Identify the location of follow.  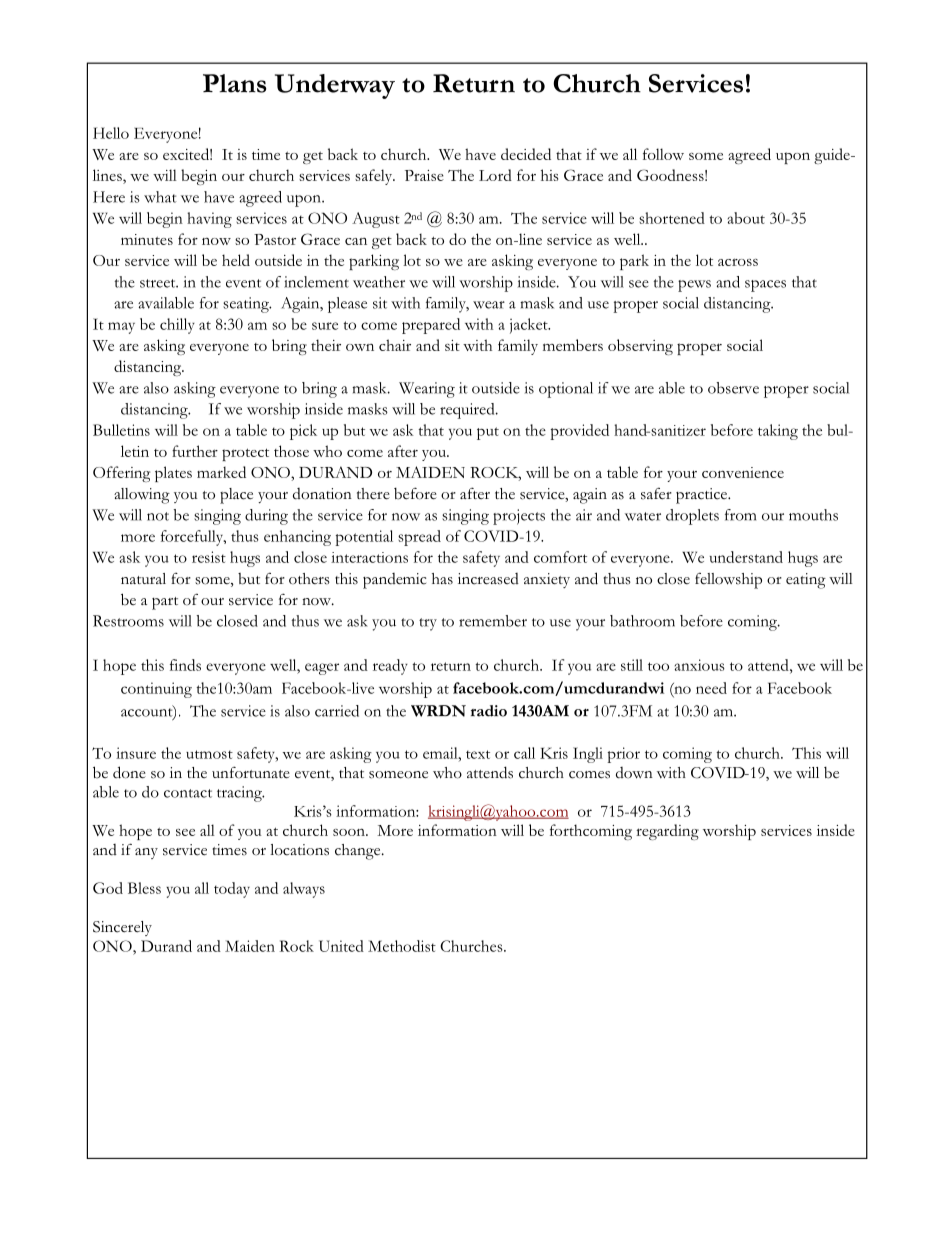
(663, 154).
